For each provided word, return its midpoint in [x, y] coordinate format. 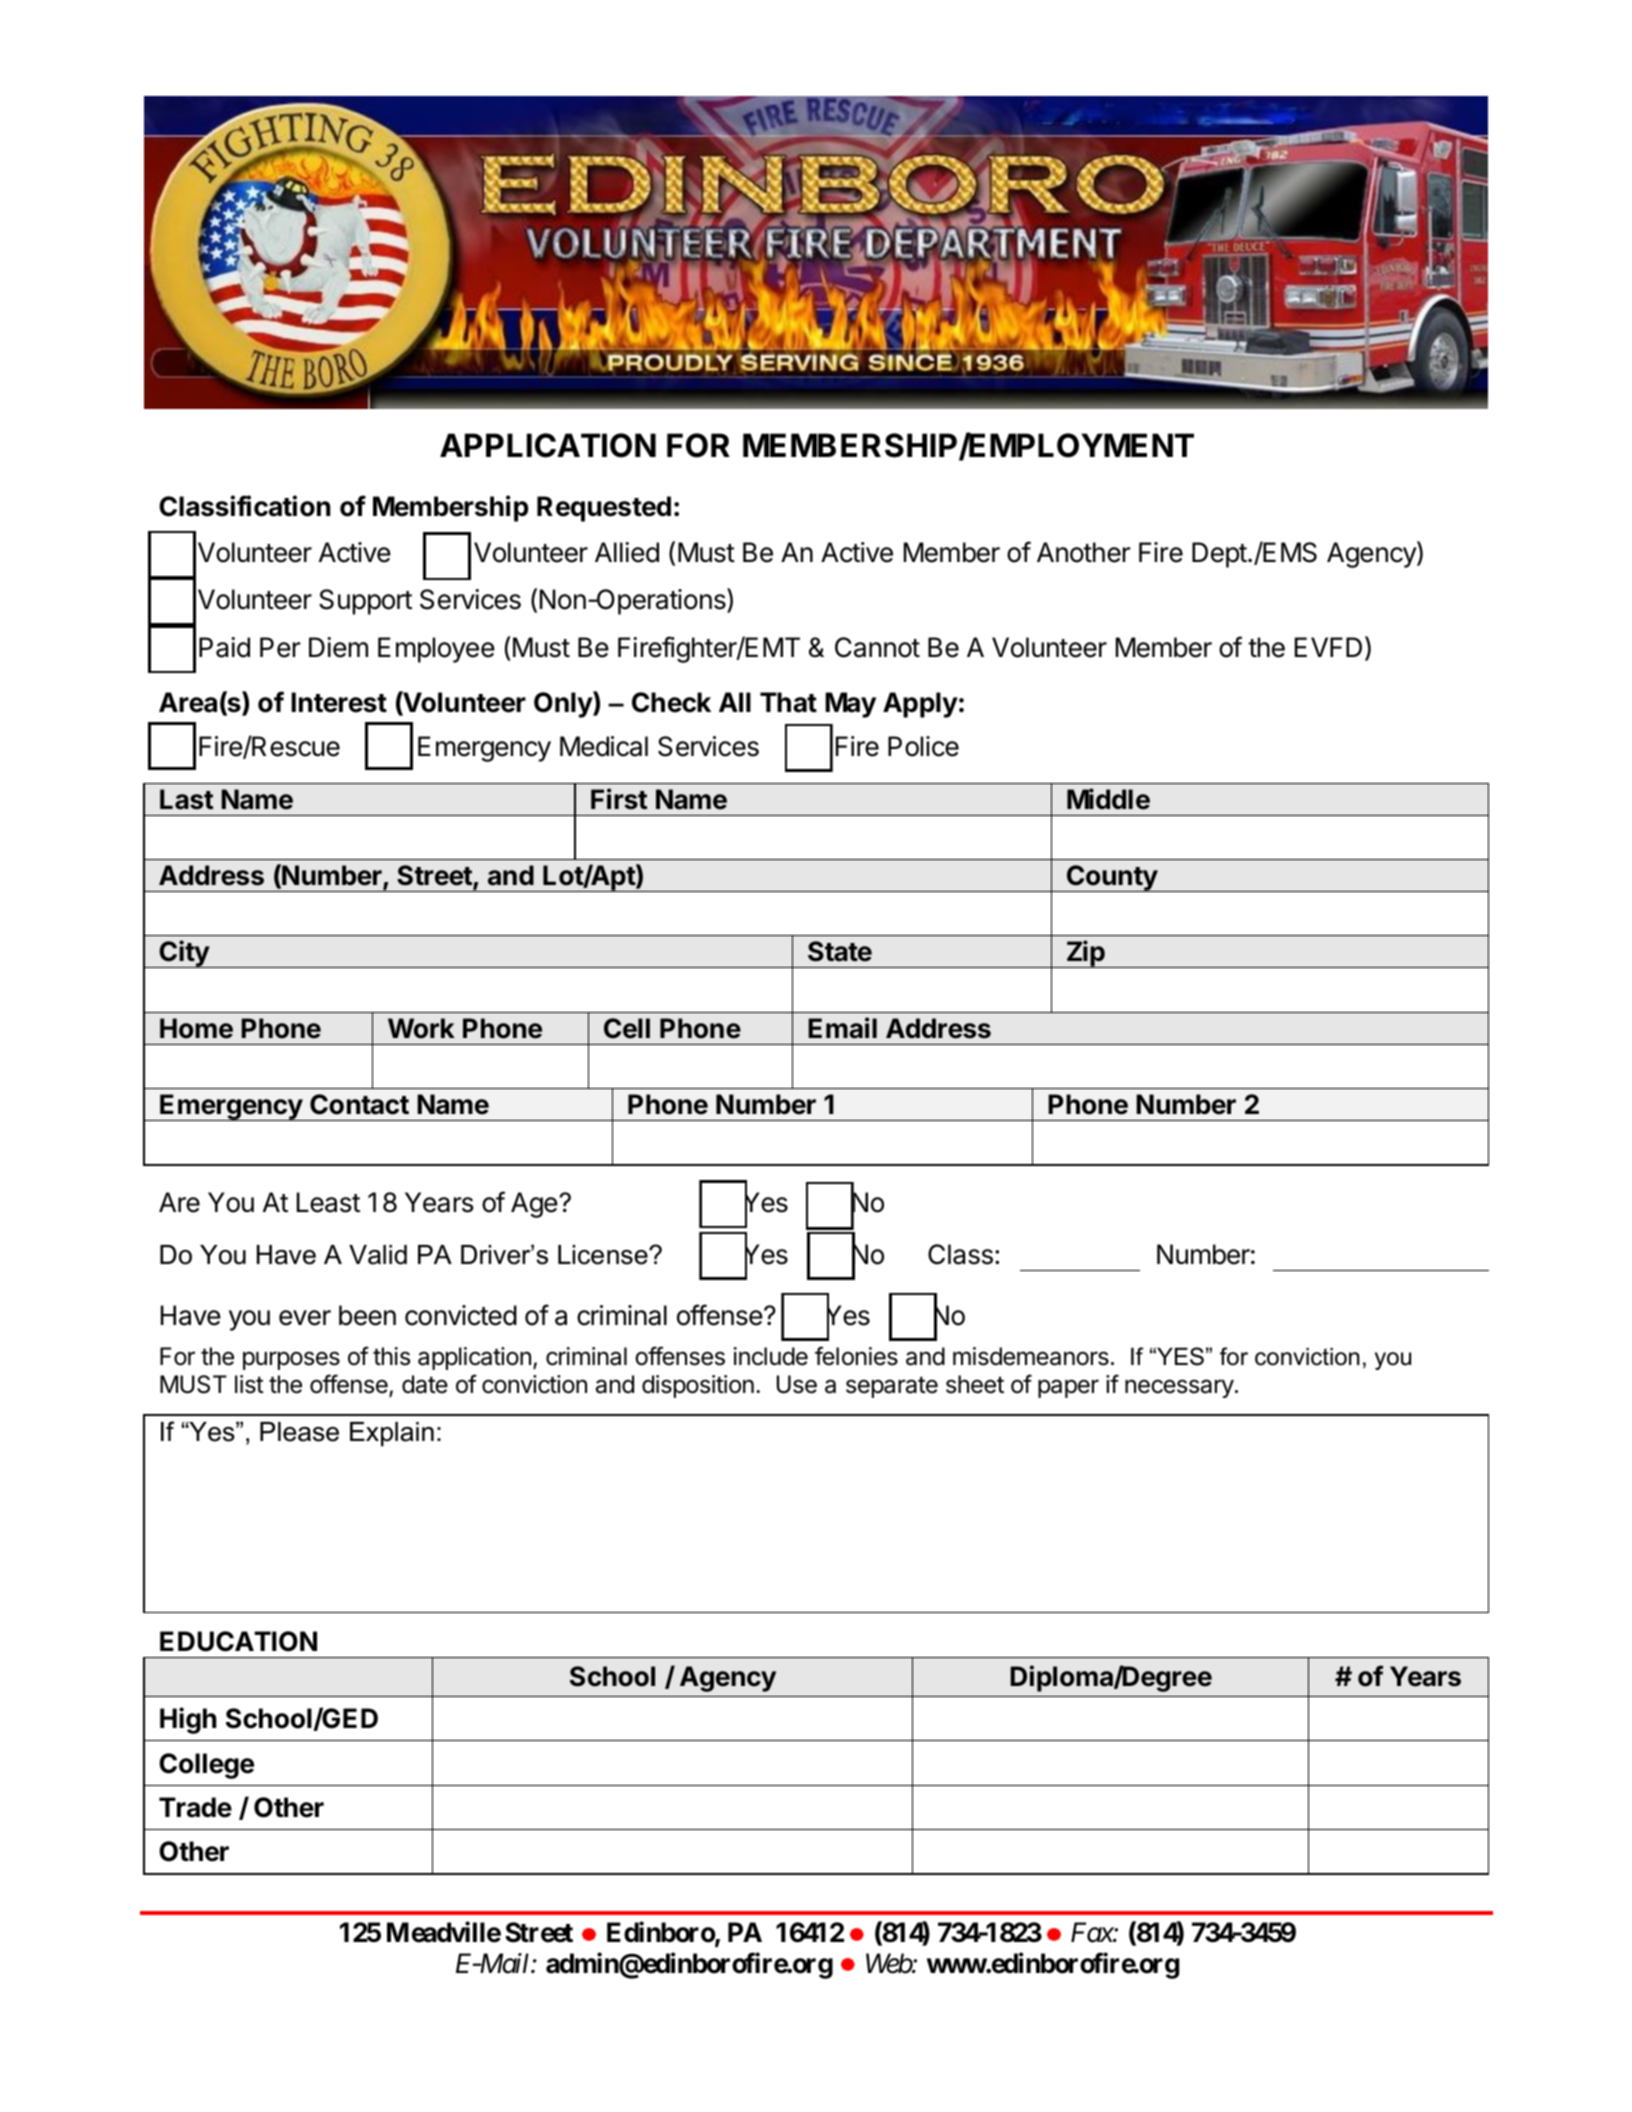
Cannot [877, 647]
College [206, 1766]
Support [365, 602]
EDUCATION [238, 1641]
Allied [627, 552]
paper [1068, 1388]
